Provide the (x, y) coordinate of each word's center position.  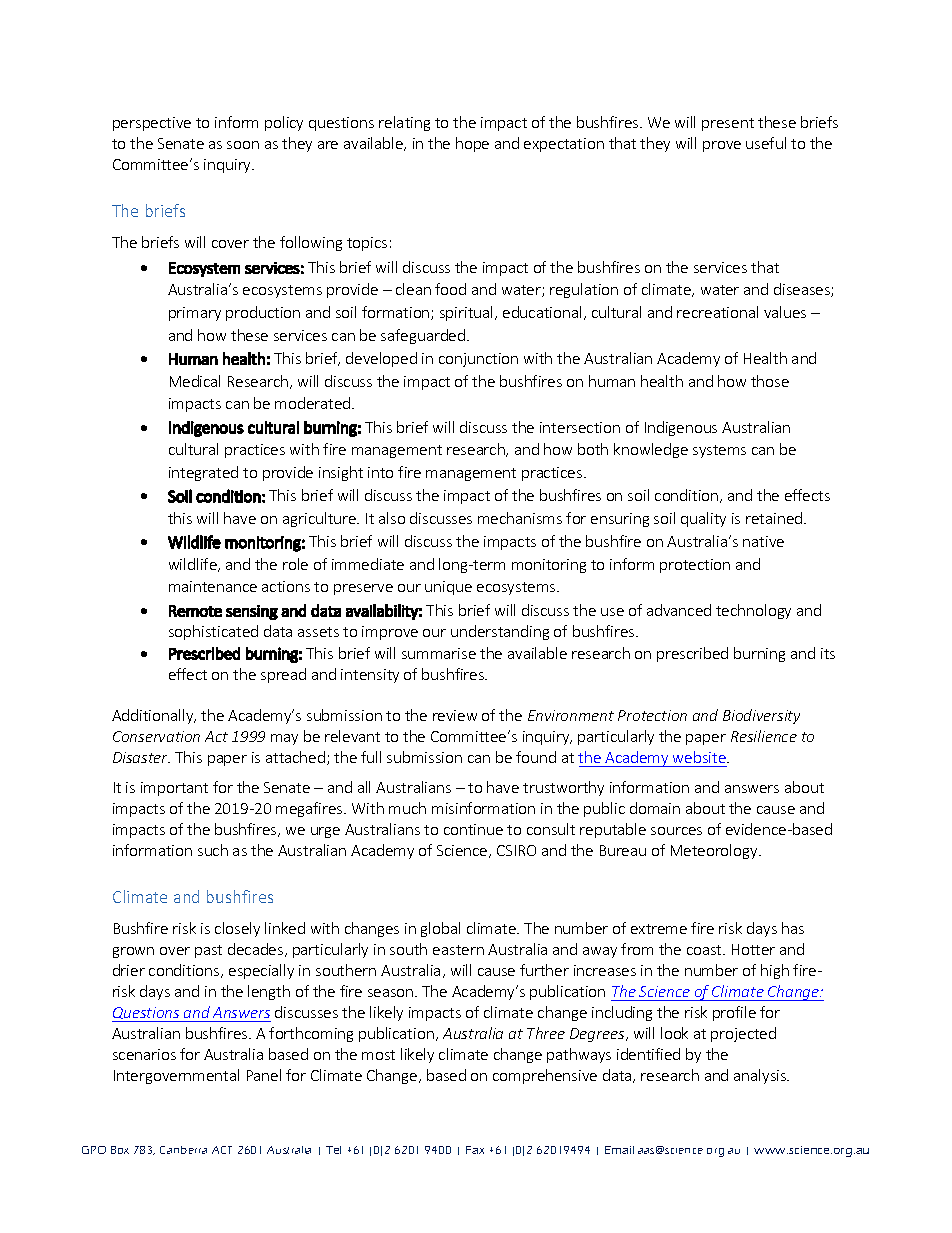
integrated (203, 473)
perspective (152, 124)
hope (472, 144)
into (380, 472)
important (174, 789)
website (700, 757)
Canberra (183, 1150)
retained (775, 518)
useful (766, 143)
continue (473, 829)
